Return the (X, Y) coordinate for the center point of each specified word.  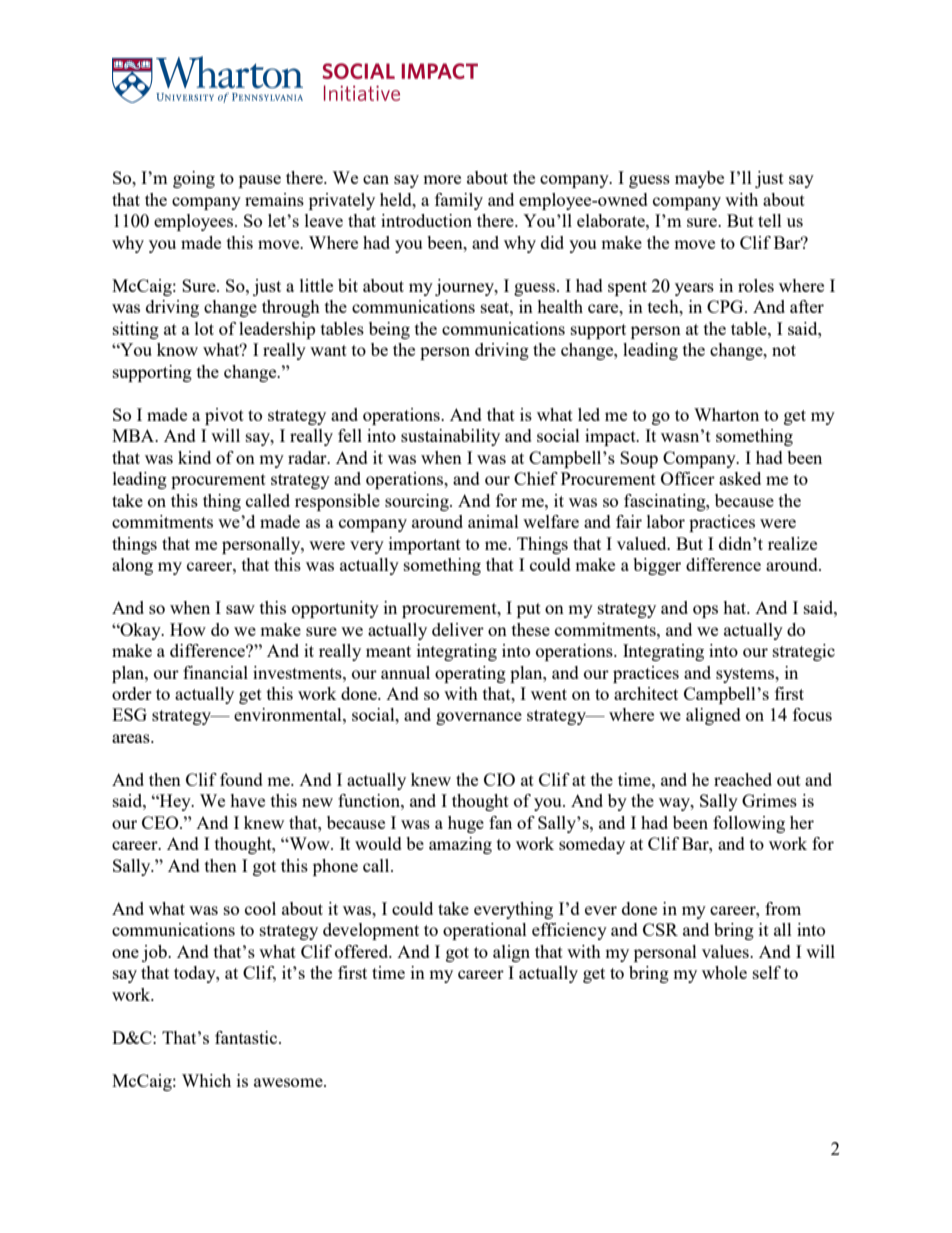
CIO (499, 779)
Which (206, 1080)
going (194, 179)
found (241, 779)
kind (194, 457)
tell (770, 220)
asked (740, 478)
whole (724, 972)
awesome (289, 1082)
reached (743, 779)
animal (493, 521)
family (459, 201)
